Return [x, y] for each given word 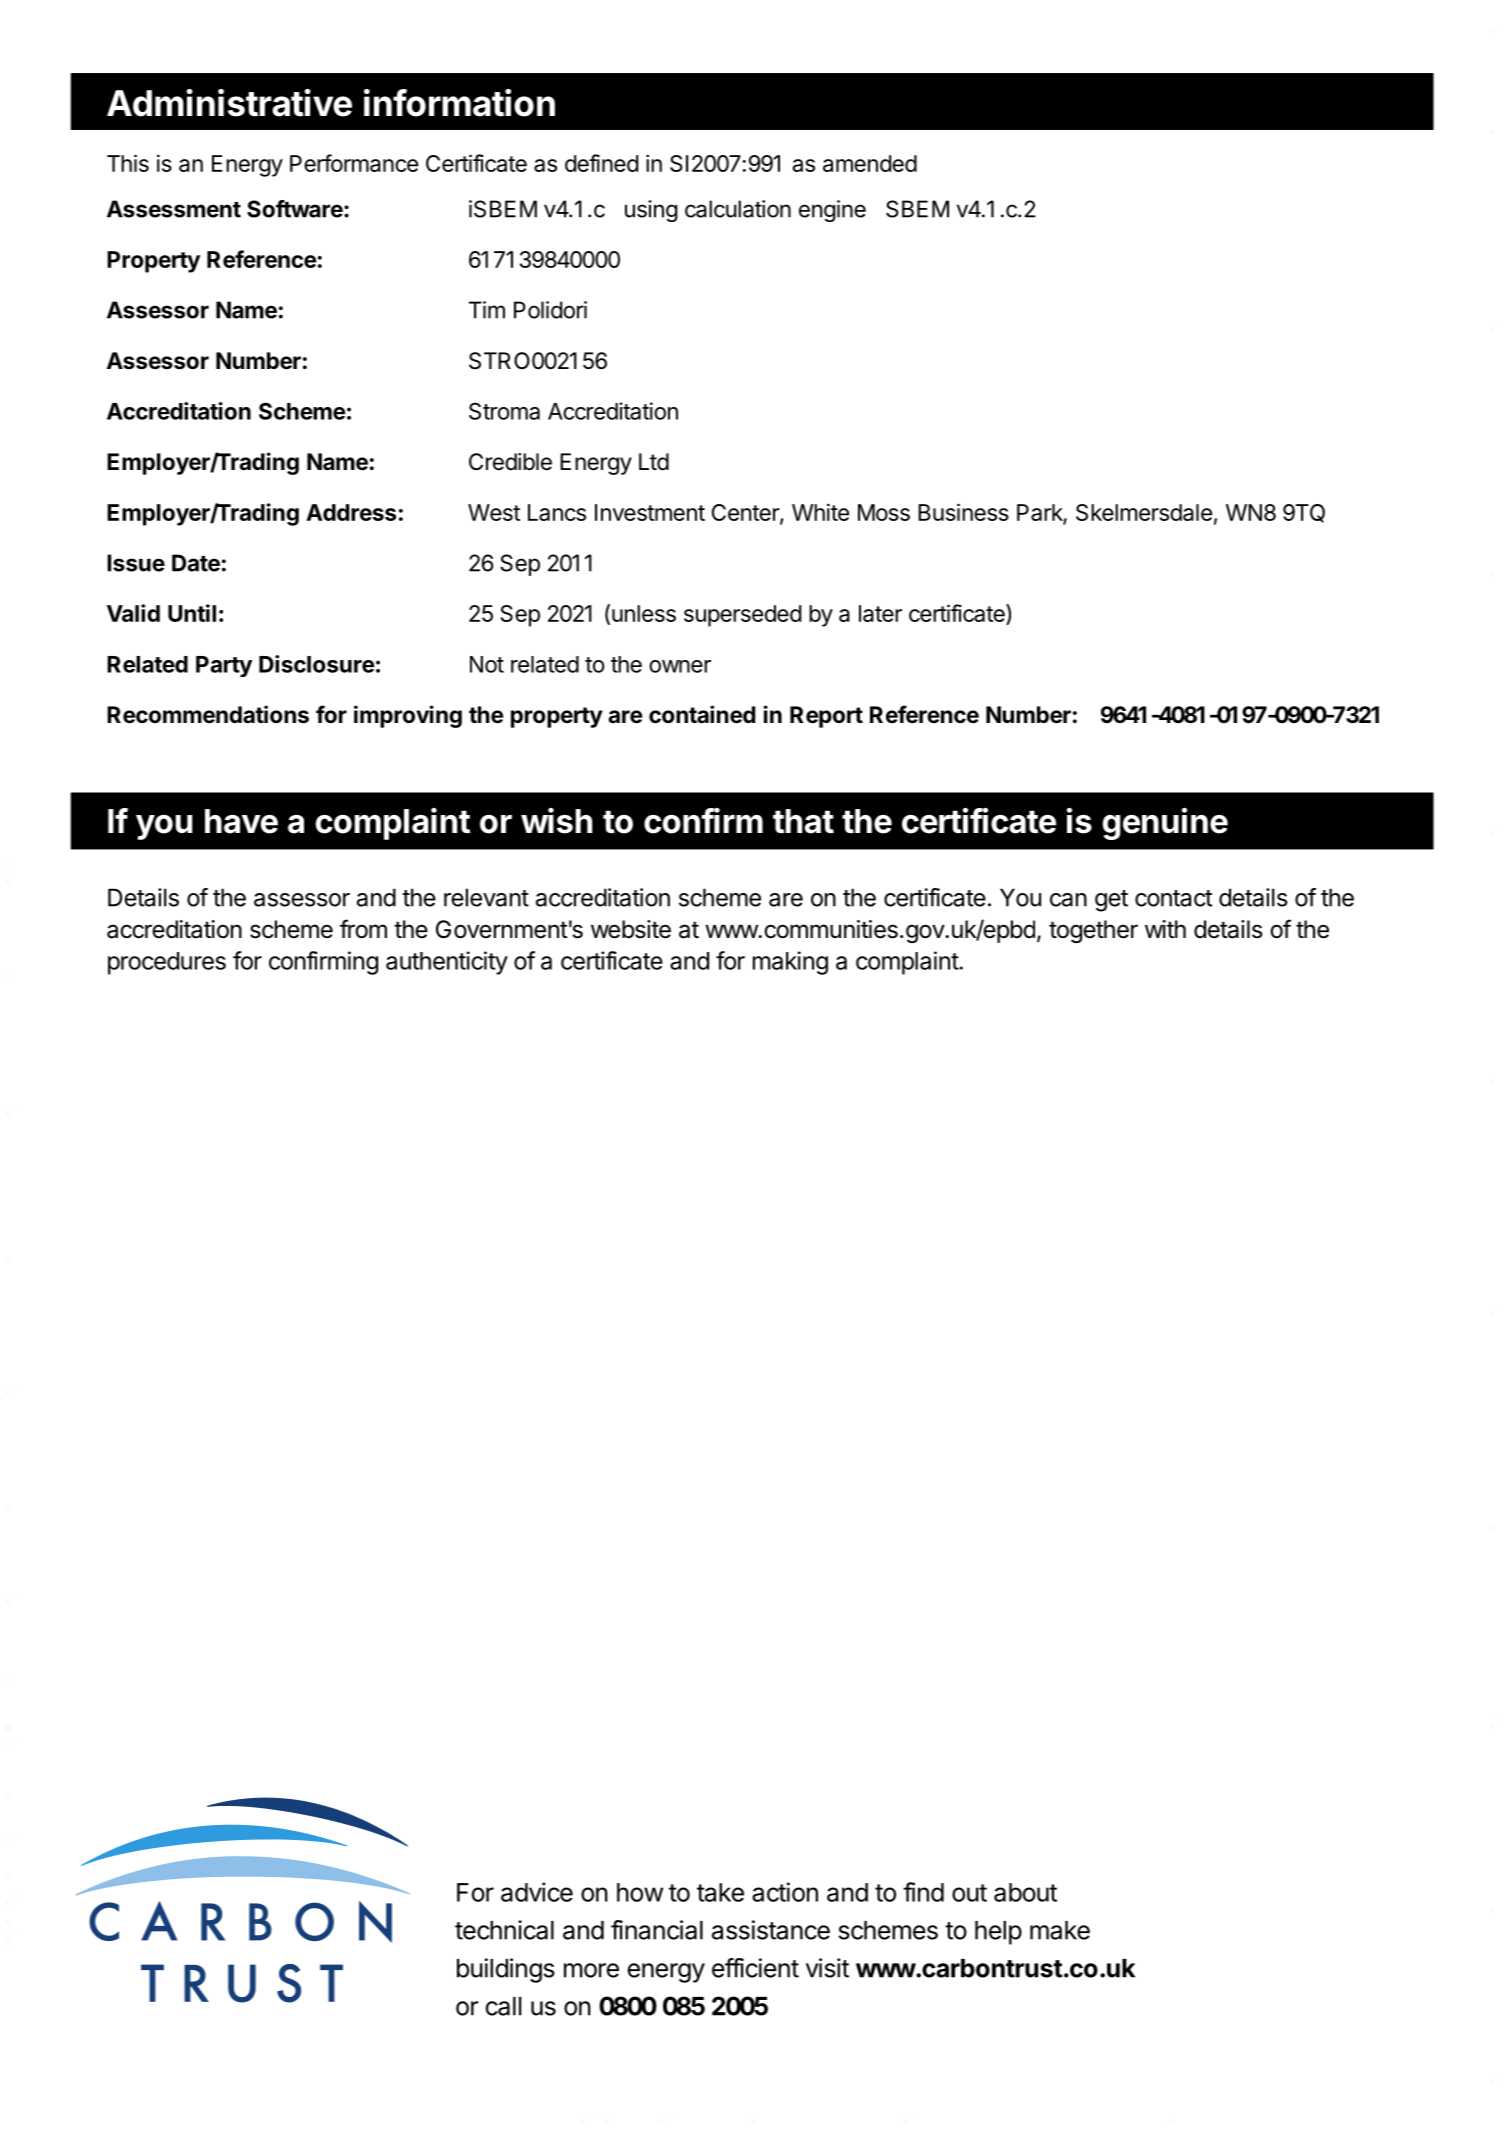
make [1060, 1930]
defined [601, 163]
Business [963, 512]
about [1025, 1892]
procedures [167, 963]
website [631, 929]
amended [870, 163]
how [640, 1892]
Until [192, 613]
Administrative [229, 103]
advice [537, 1892]
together [1093, 931]
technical [504, 1930]
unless [644, 613]
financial [657, 1930]
